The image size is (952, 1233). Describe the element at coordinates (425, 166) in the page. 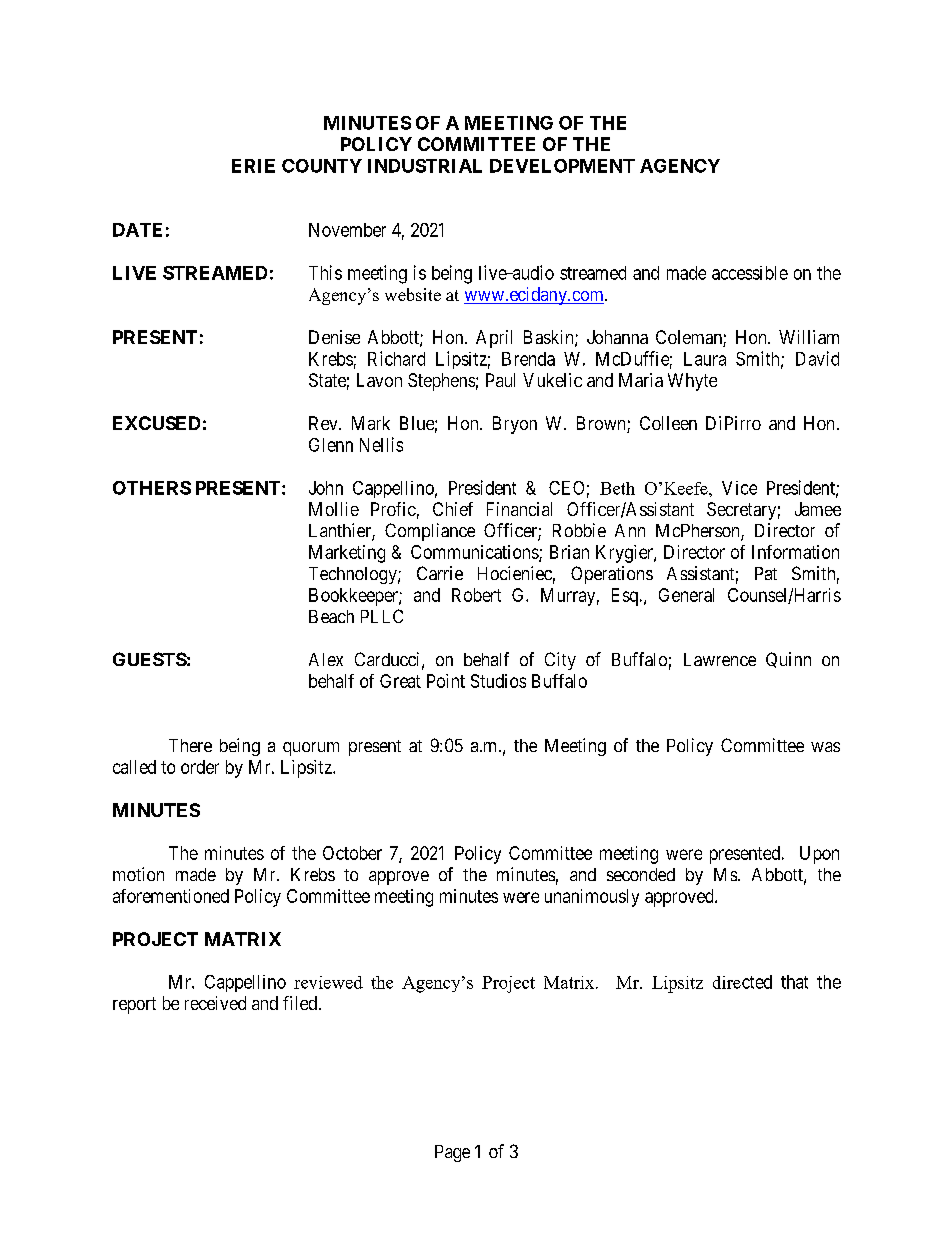

I see `INDUSTRIAL` at that location.
